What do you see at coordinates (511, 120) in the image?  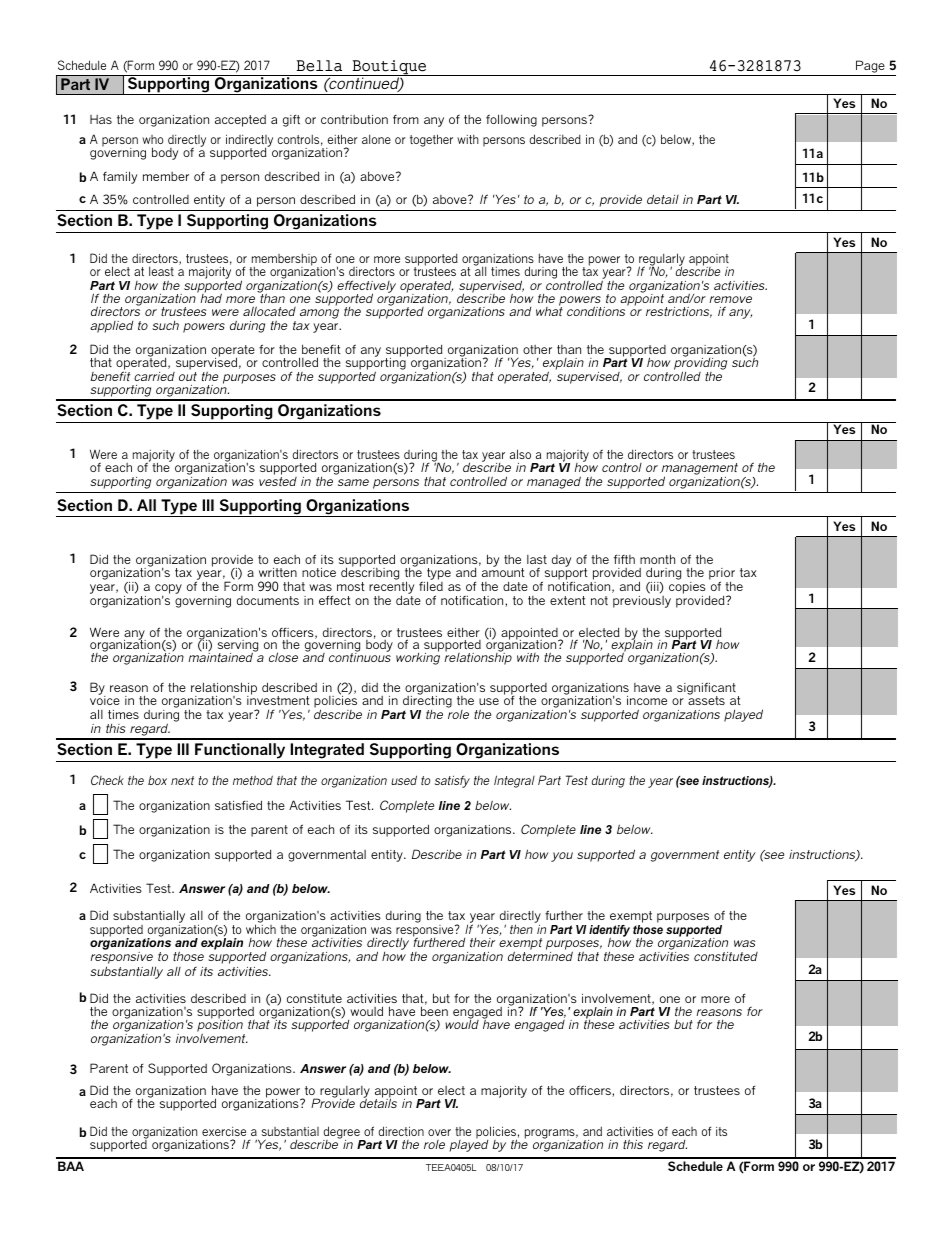 I see `following` at bounding box center [511, 120].
